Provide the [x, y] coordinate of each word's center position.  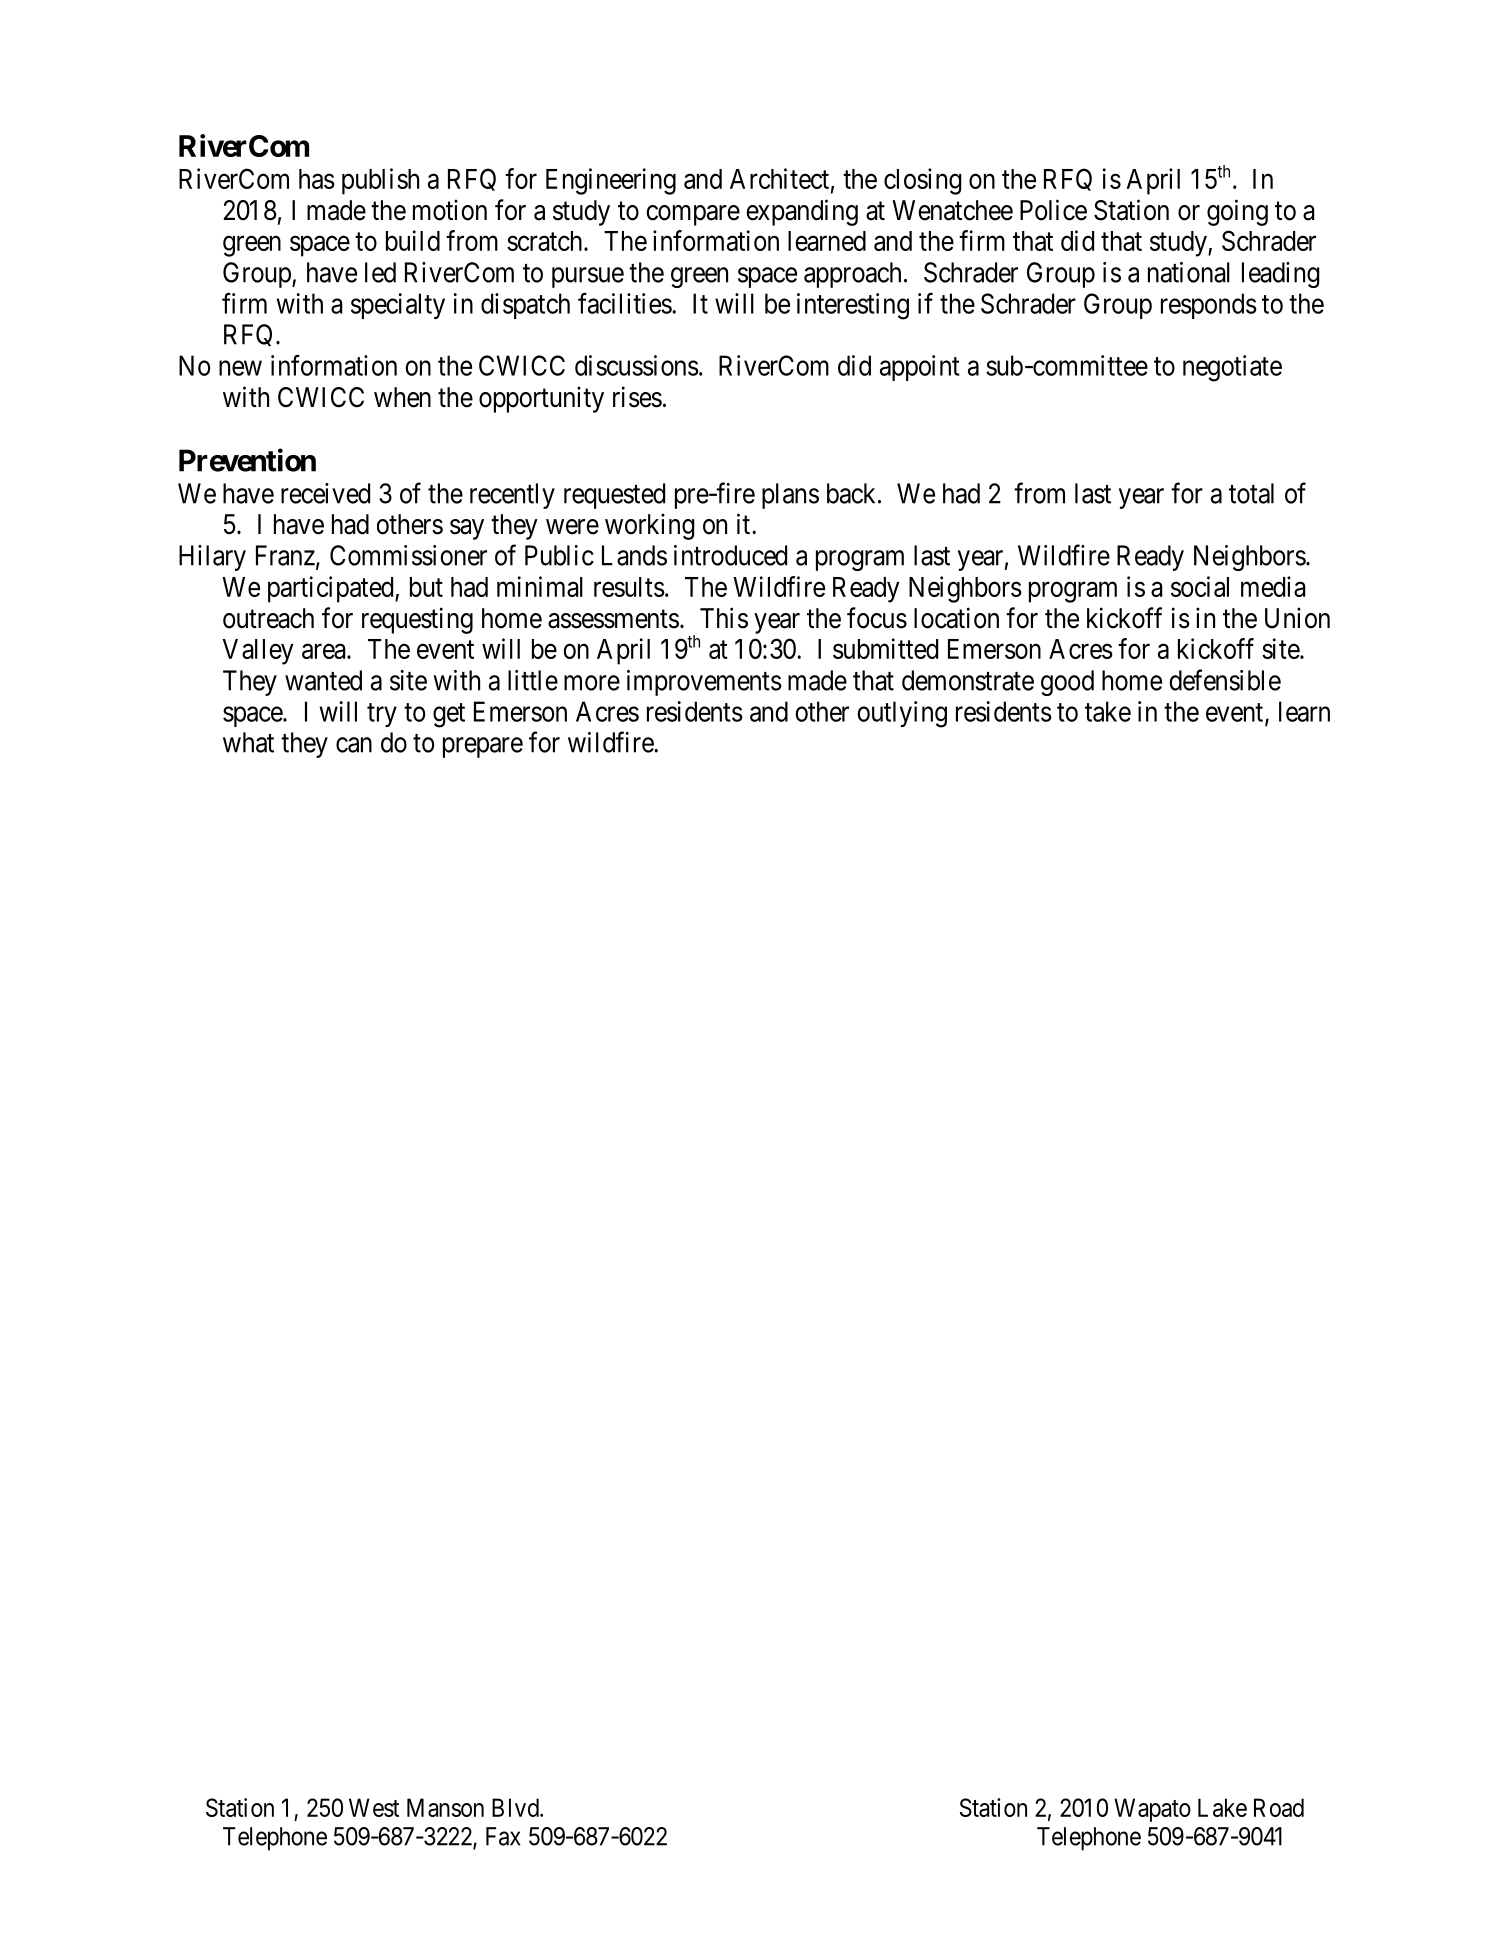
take [1108, 711]
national [1189, 272]
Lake [1222, 1807]
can [354, 745]
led [380, 272]
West [374, 1807]
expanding [802, 212]
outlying [902, 714]
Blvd [516, 1807]
